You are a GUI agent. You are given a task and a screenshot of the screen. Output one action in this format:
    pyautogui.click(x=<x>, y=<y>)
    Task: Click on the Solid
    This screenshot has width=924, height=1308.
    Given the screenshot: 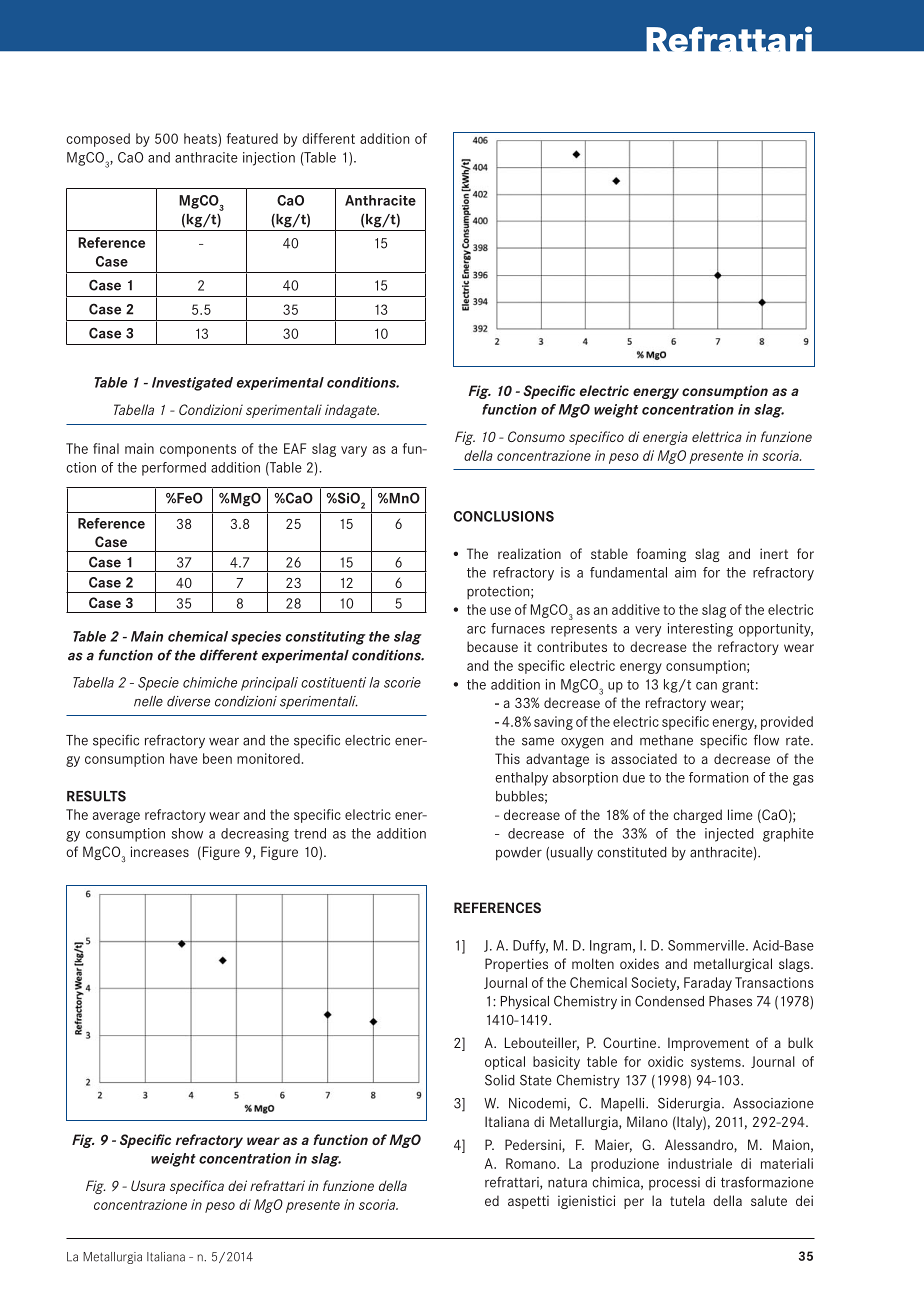 What is the action you would take?
    pyautogui.click(x=500, y=1080)
